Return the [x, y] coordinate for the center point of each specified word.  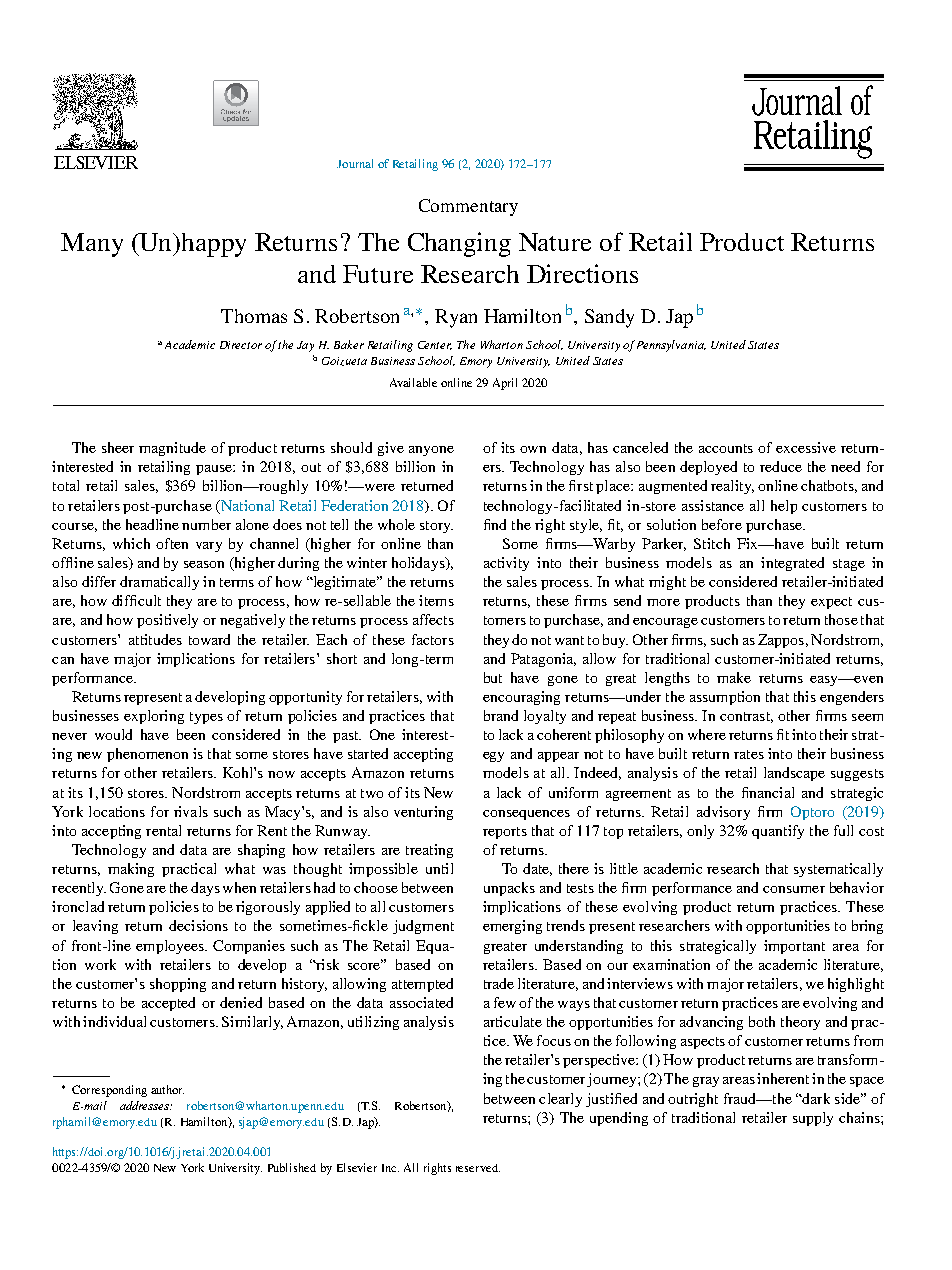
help [784, 507]
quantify [778, 832]
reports [505, 833]
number [206, 524]
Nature [555, 242]
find [495, 524]
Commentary [468, 207]
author [167, 1089]
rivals [191, 811]
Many [92, 245]
